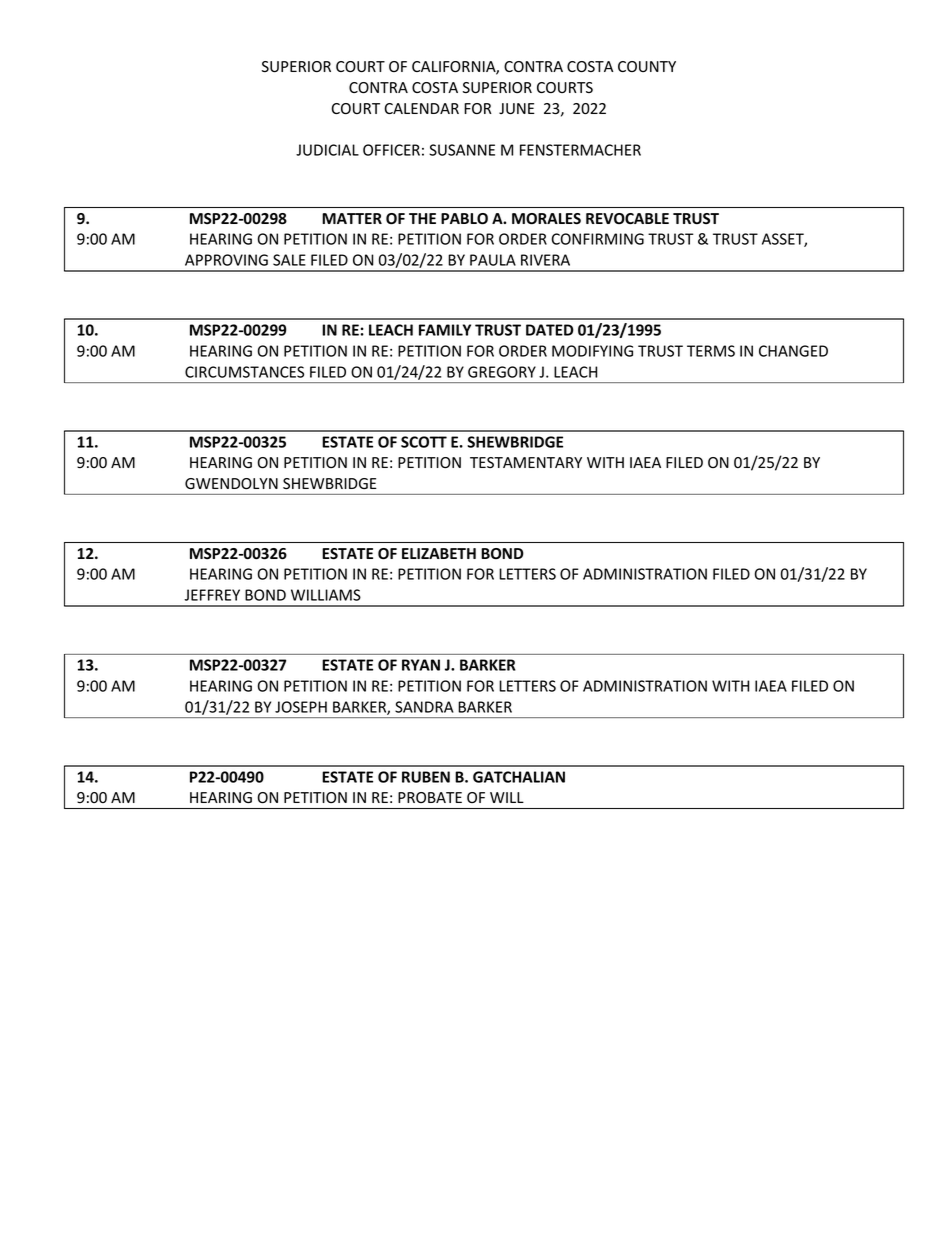  I want to click on TESTAMENTARY, so click(526, 462).
